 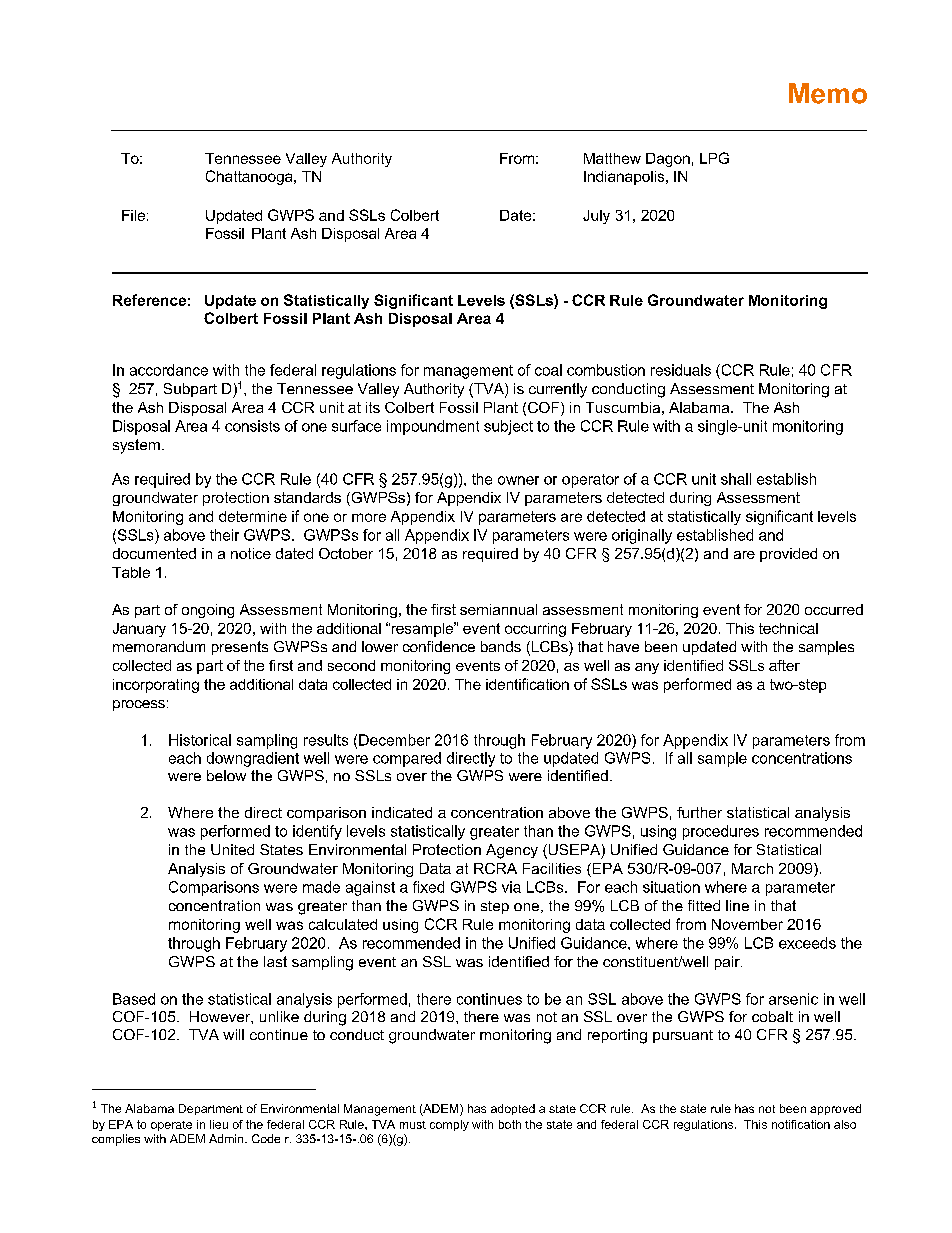 I want to click on subject, so click(x=508, y=427).
